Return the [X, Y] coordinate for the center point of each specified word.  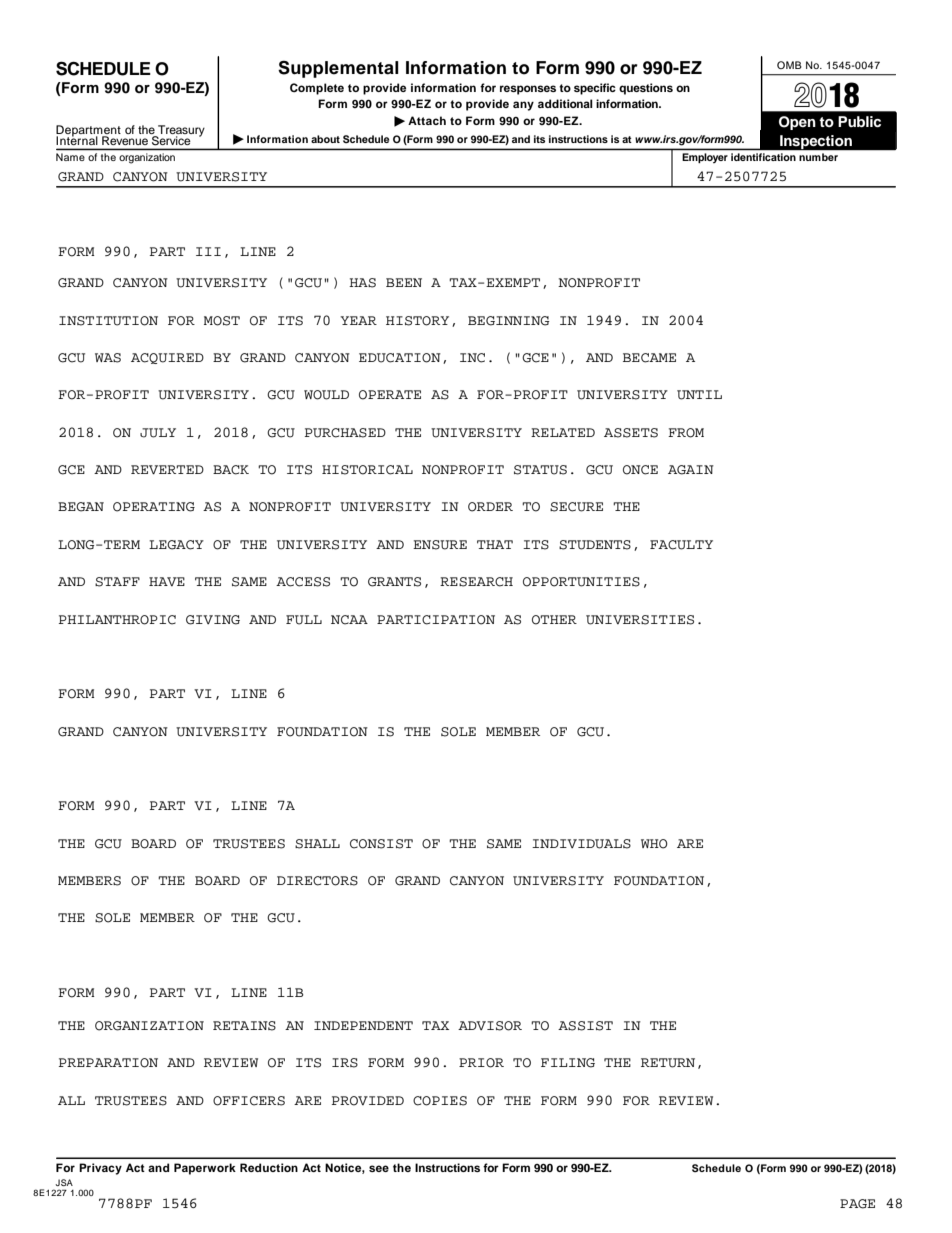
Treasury [180, 132]
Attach [427, 120]
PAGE [857, 1204]
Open [797, 123]
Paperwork [205, 1169]
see [379, 1168]
